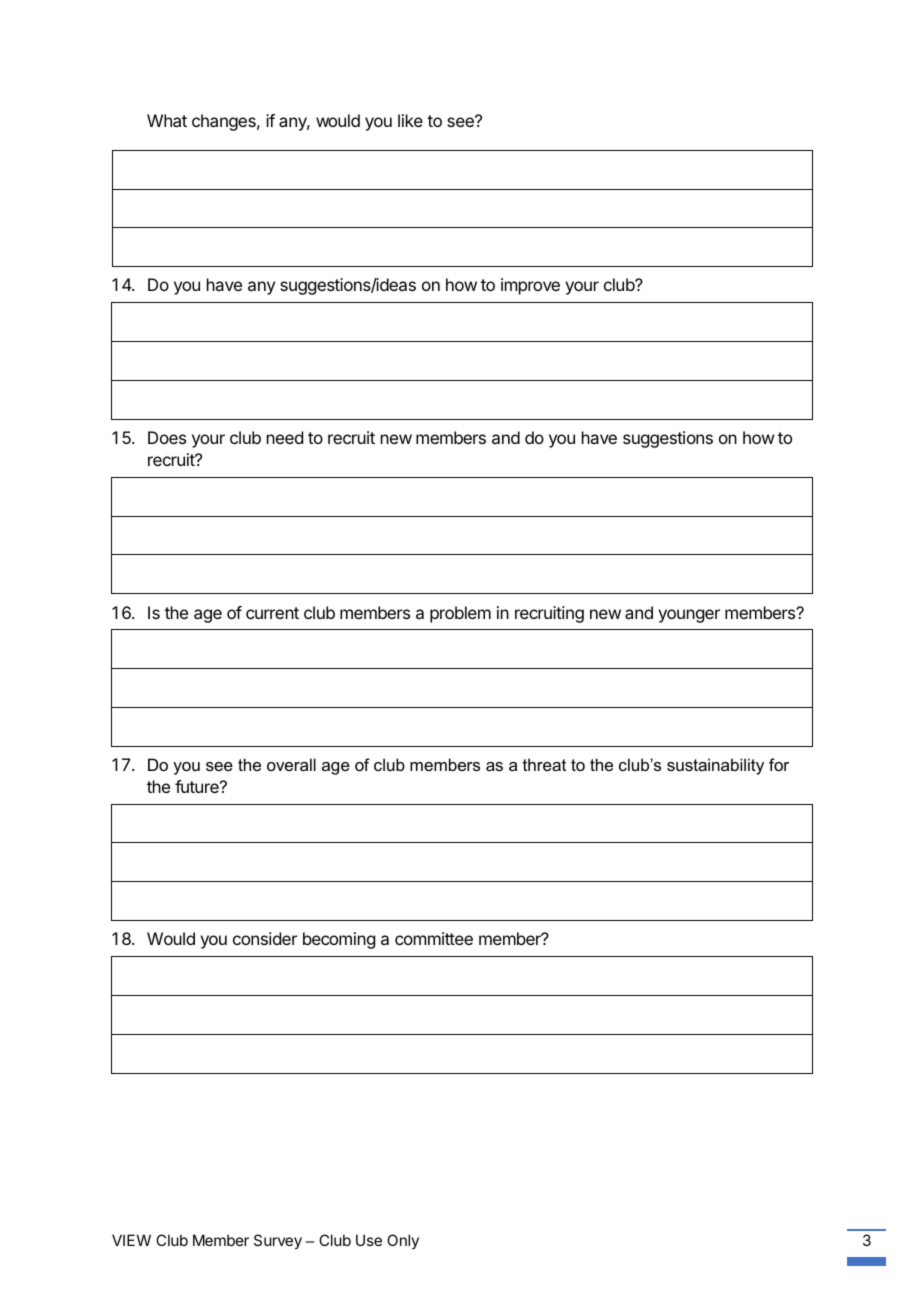  What do you see at coordinates (278, 1241) in the page?
I see `Survey` at bounding box center [278, 1241].
